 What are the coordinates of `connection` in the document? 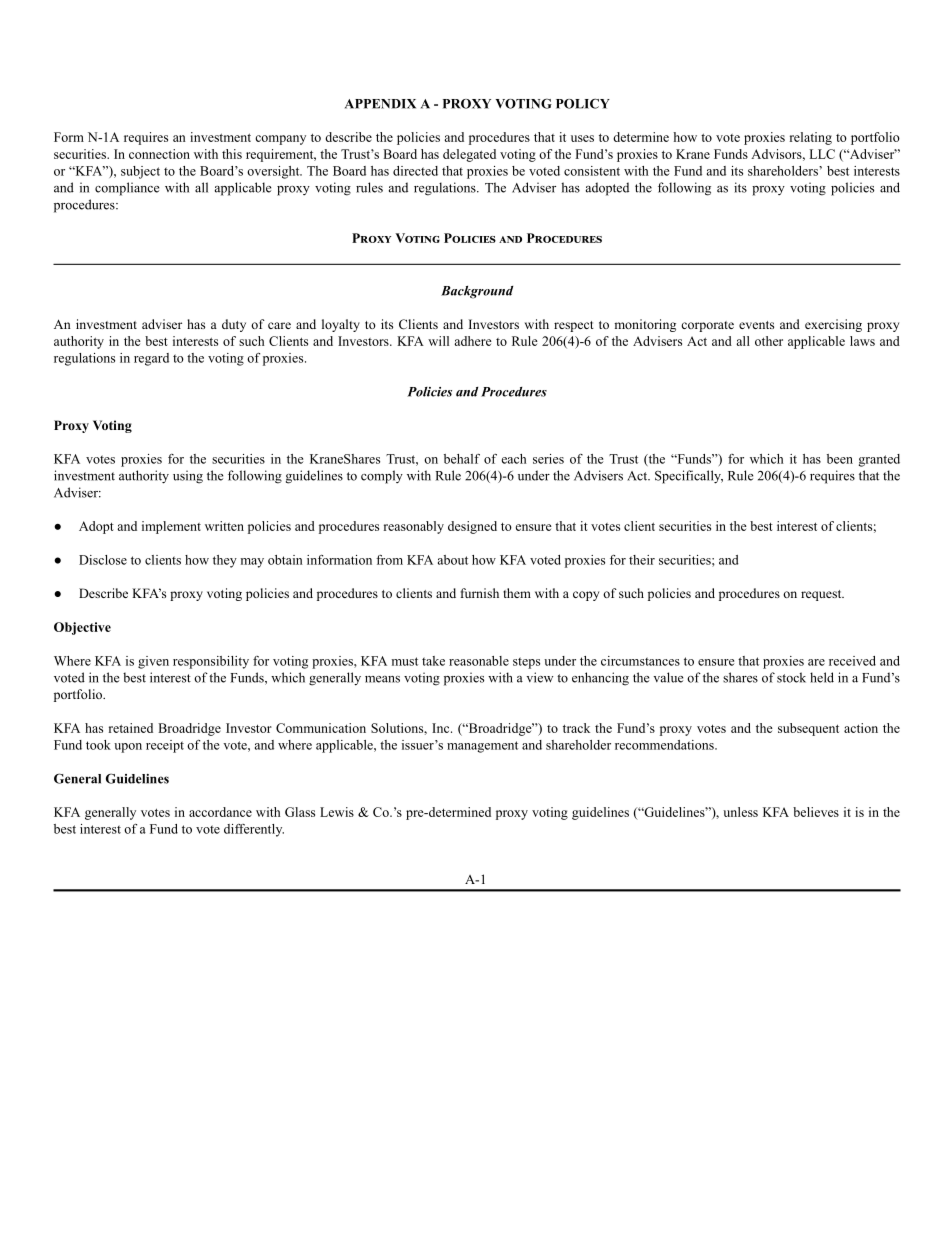 It's located at (159, 154).
